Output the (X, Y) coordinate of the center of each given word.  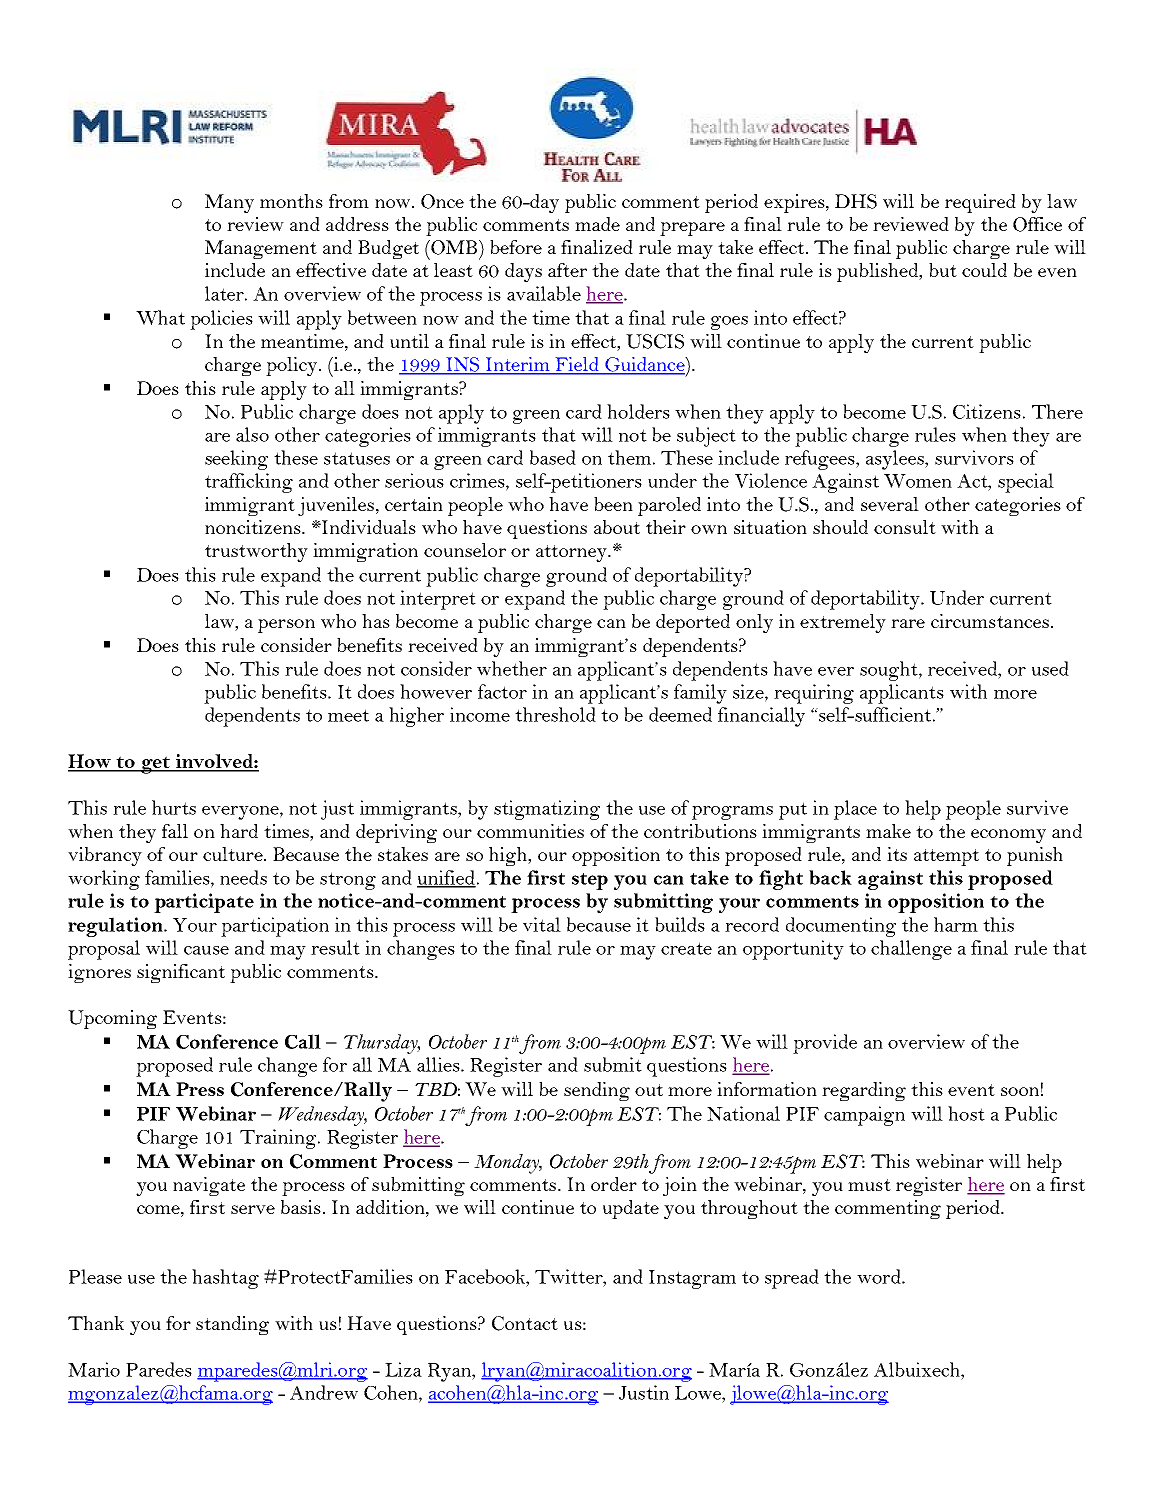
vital (542, 924)
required (980, 203)
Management (261, 249)
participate (204, 903)
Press (200, 1089)
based (553, 457)
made (597, 224)
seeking (236, 460)
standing (232, 1325)
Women (918, 481)
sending (597, 1091)
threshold (555, 714)
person (286, 626)
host (966, 1113)
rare (908, 623)
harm (956, 924)
